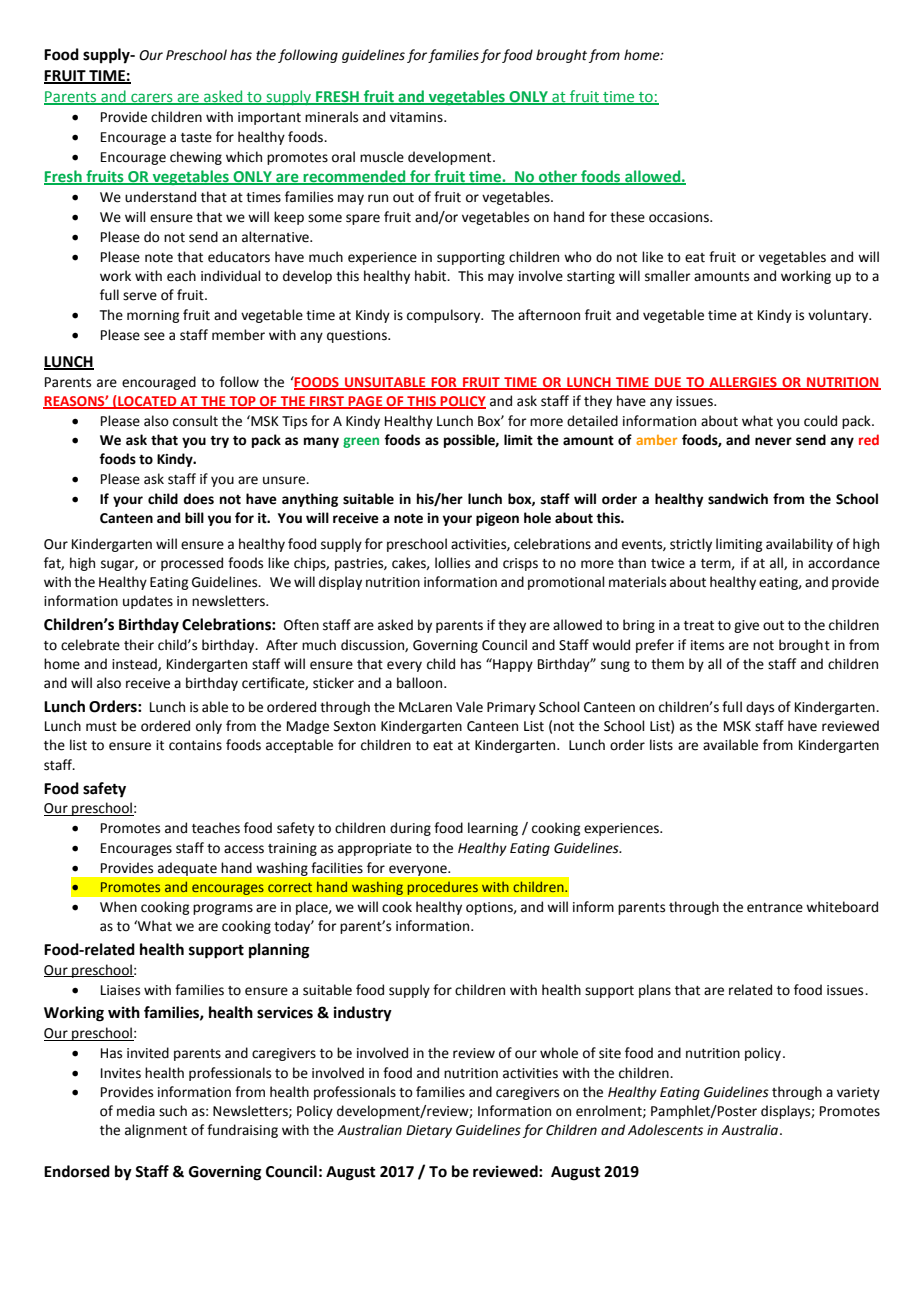  Describe the element at coordinates (187, 869) in the document. I see `adequate` at that location.
